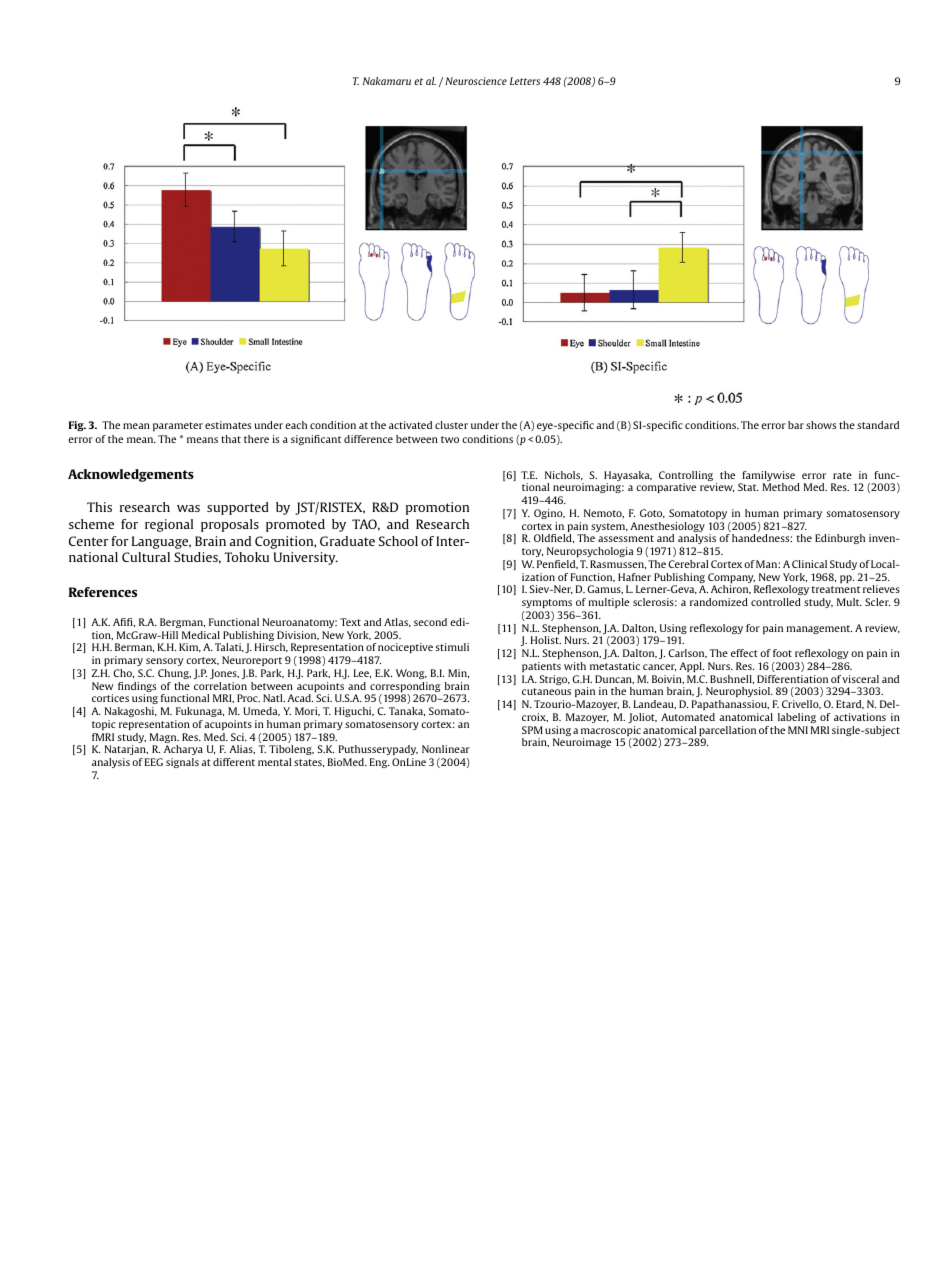 This image has height=1270, width=952. What do you see at coordinates (476, 81) in the image?
I see `Neuroscience` at bounding box center [476, 81].
